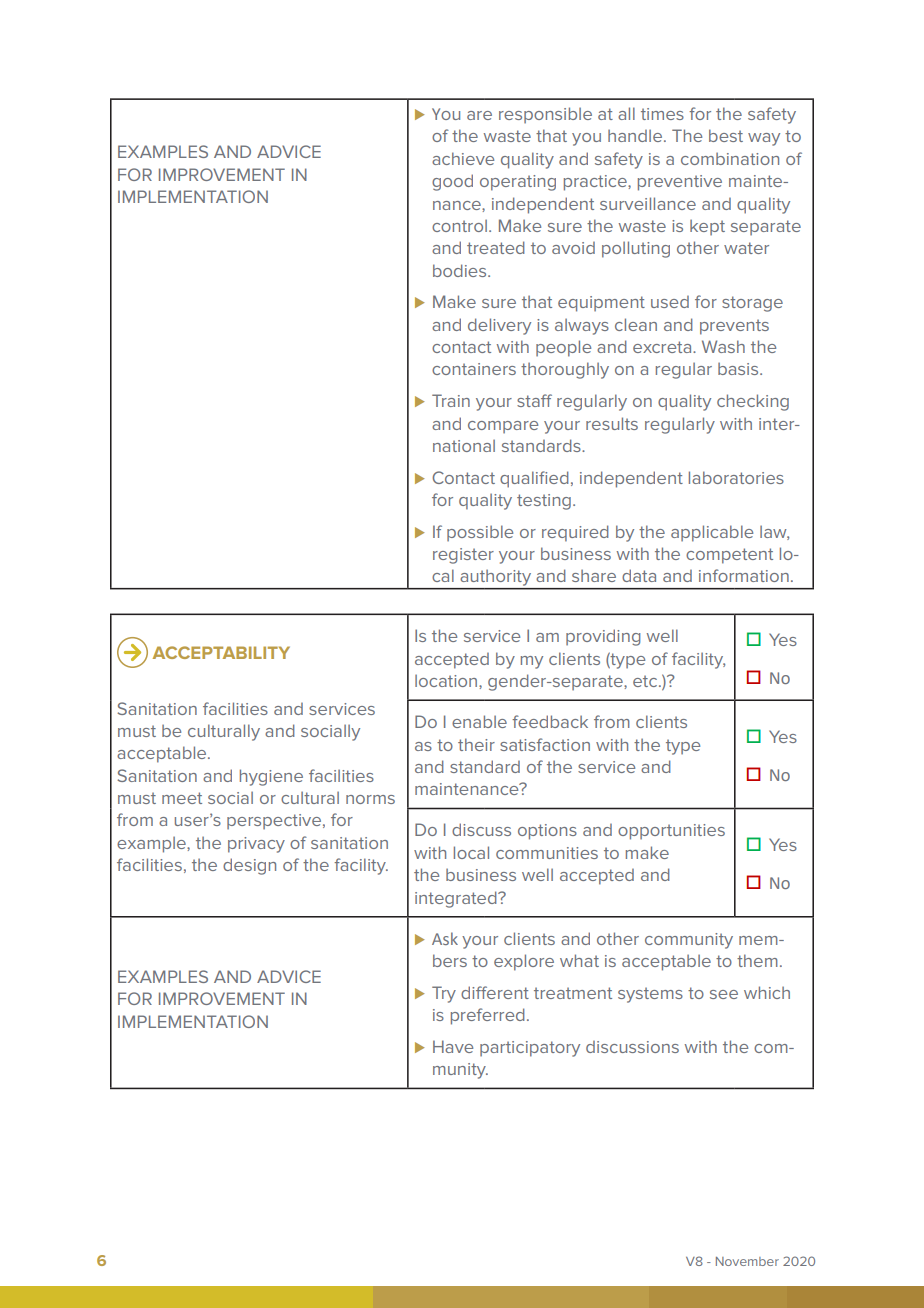  What do you see at coordinates (530, 1049) in the image?
I see `participatory` at bounding box center [530, 1049].
